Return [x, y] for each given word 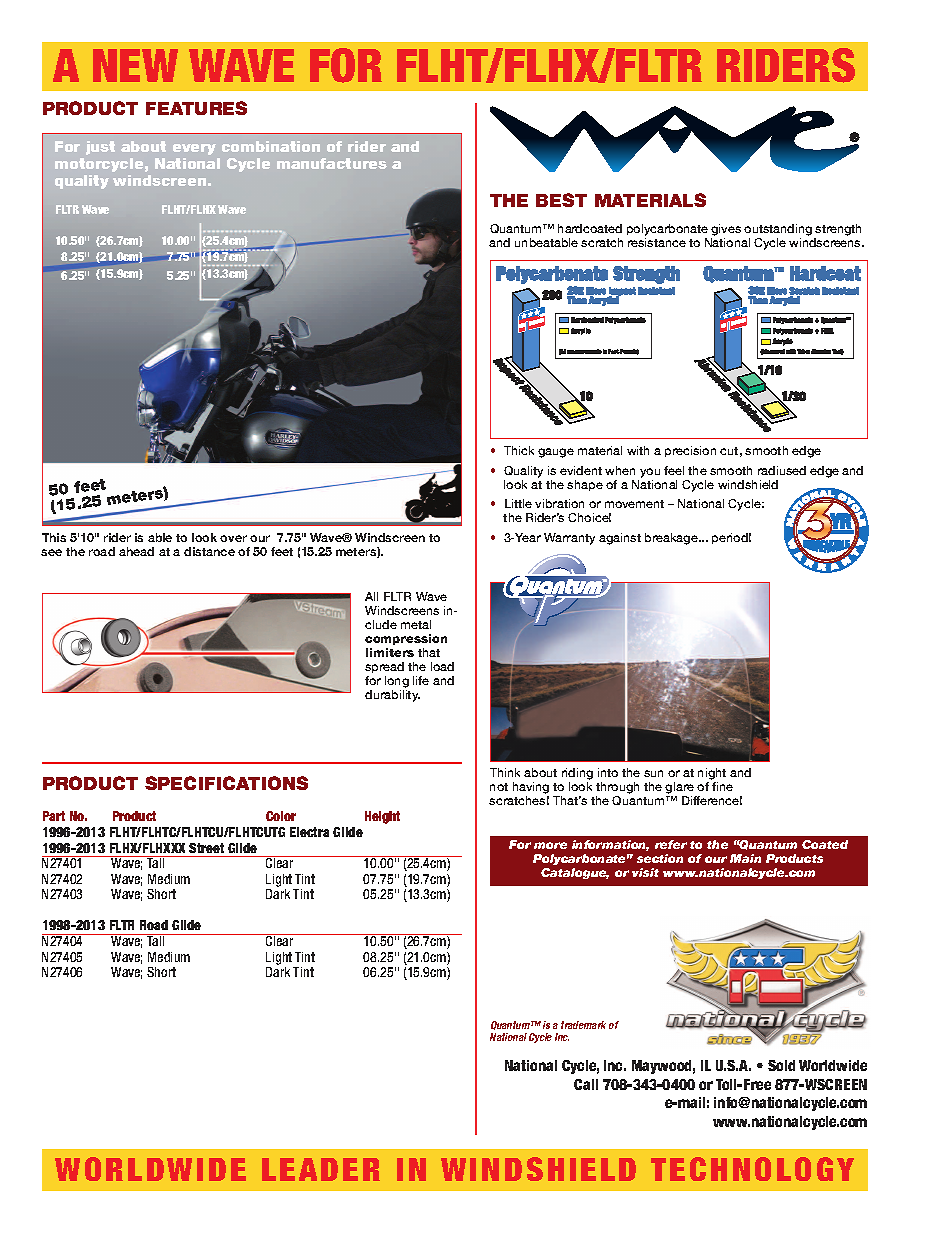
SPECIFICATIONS [226, 783]
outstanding [778, 230]
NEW [135, 65]
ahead [136, 551]
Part [54, 816]
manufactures [332, 163]
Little [518, 503]
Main [745, 858]
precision [690, 451]
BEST [561, 200]
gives [726, 230]
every [194, 149]
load [442, 666]
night [712, 775]
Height [382, 817]
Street [206, 848]
